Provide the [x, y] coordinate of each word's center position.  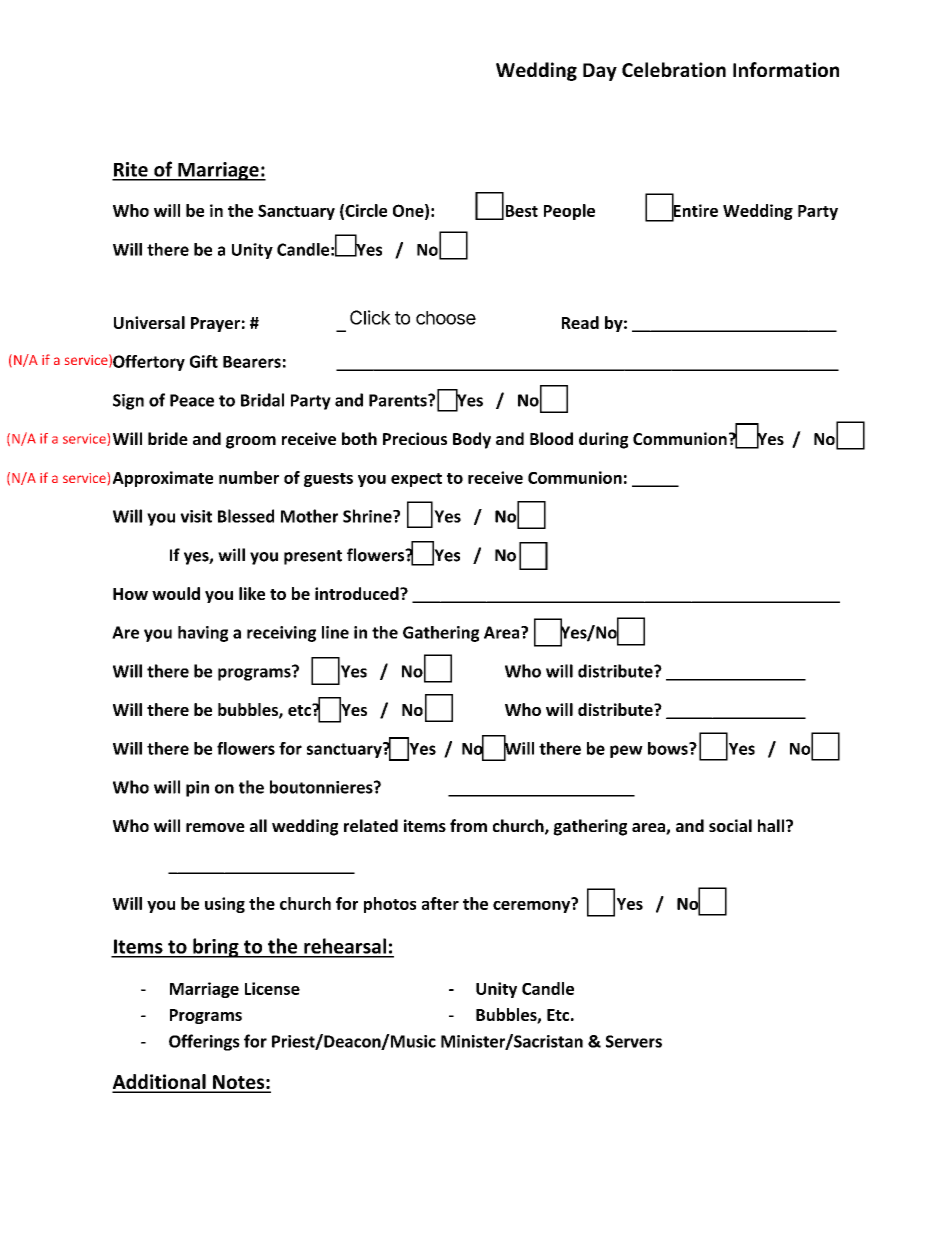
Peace [192, 400]
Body [472, 440]
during [603, 440]
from [468, 825]
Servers [634, 1041]
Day [600, 72]
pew [626, 751]
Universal [149, 322]
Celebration [674, 69]
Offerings [204, 1042]
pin [197, 789]
